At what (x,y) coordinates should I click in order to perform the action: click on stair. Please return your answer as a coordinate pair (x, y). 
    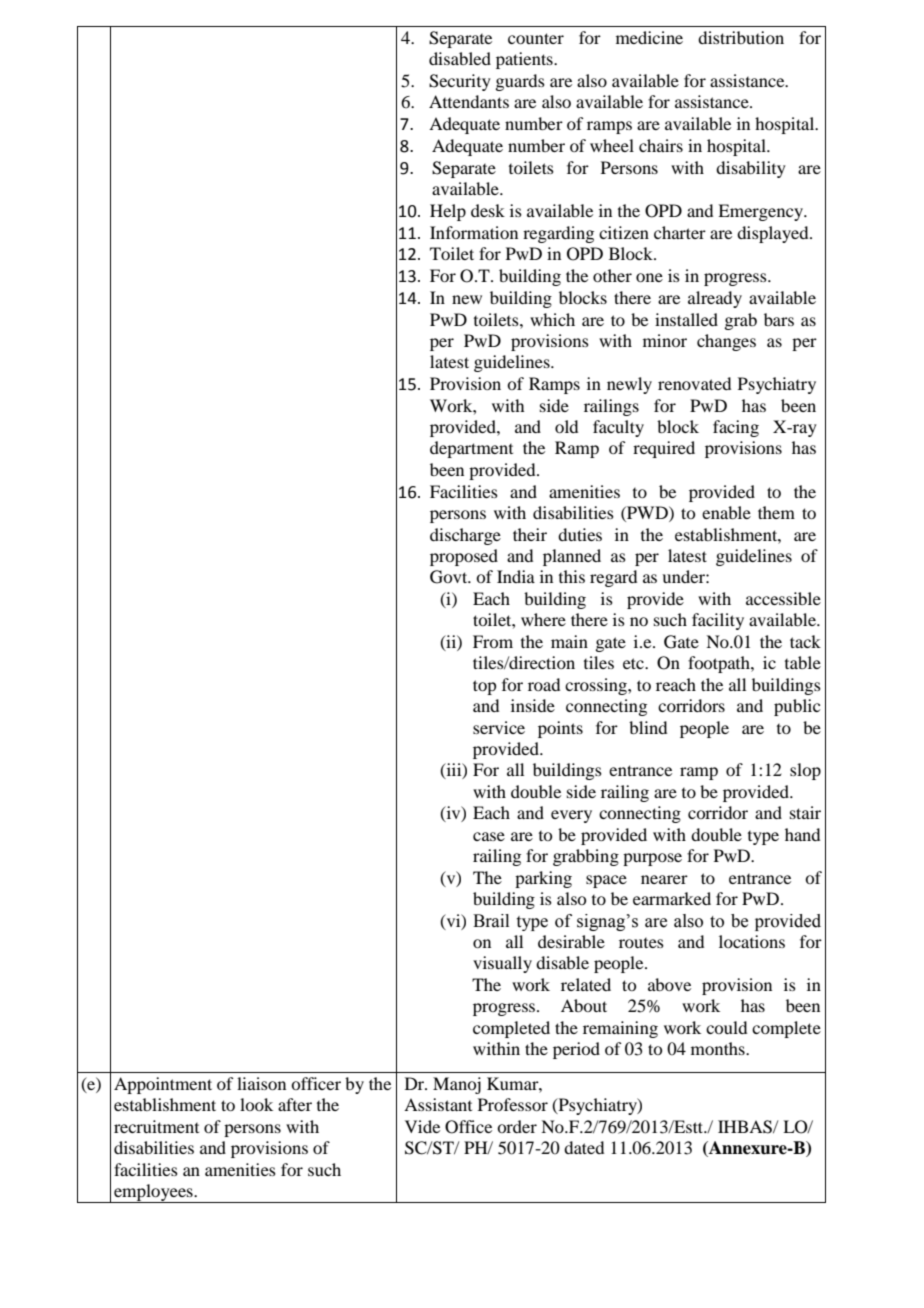
    Looking at the image, I should click on (805, 812).
